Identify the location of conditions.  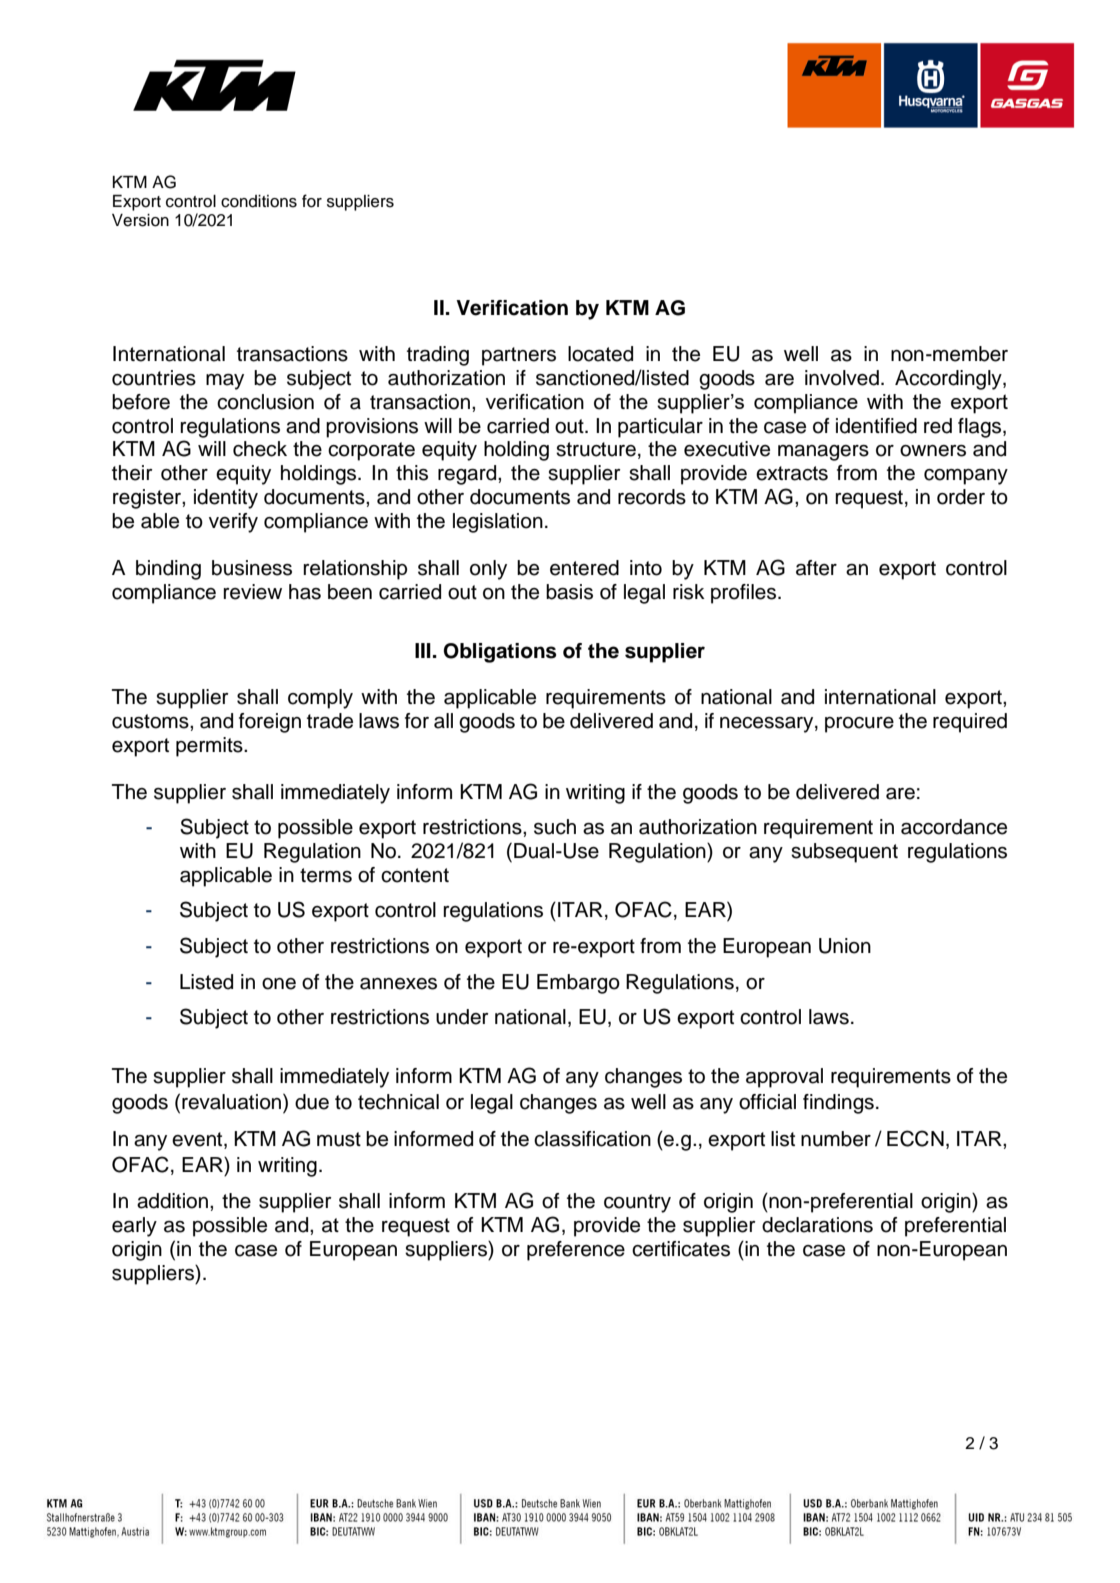
(259, 201).
